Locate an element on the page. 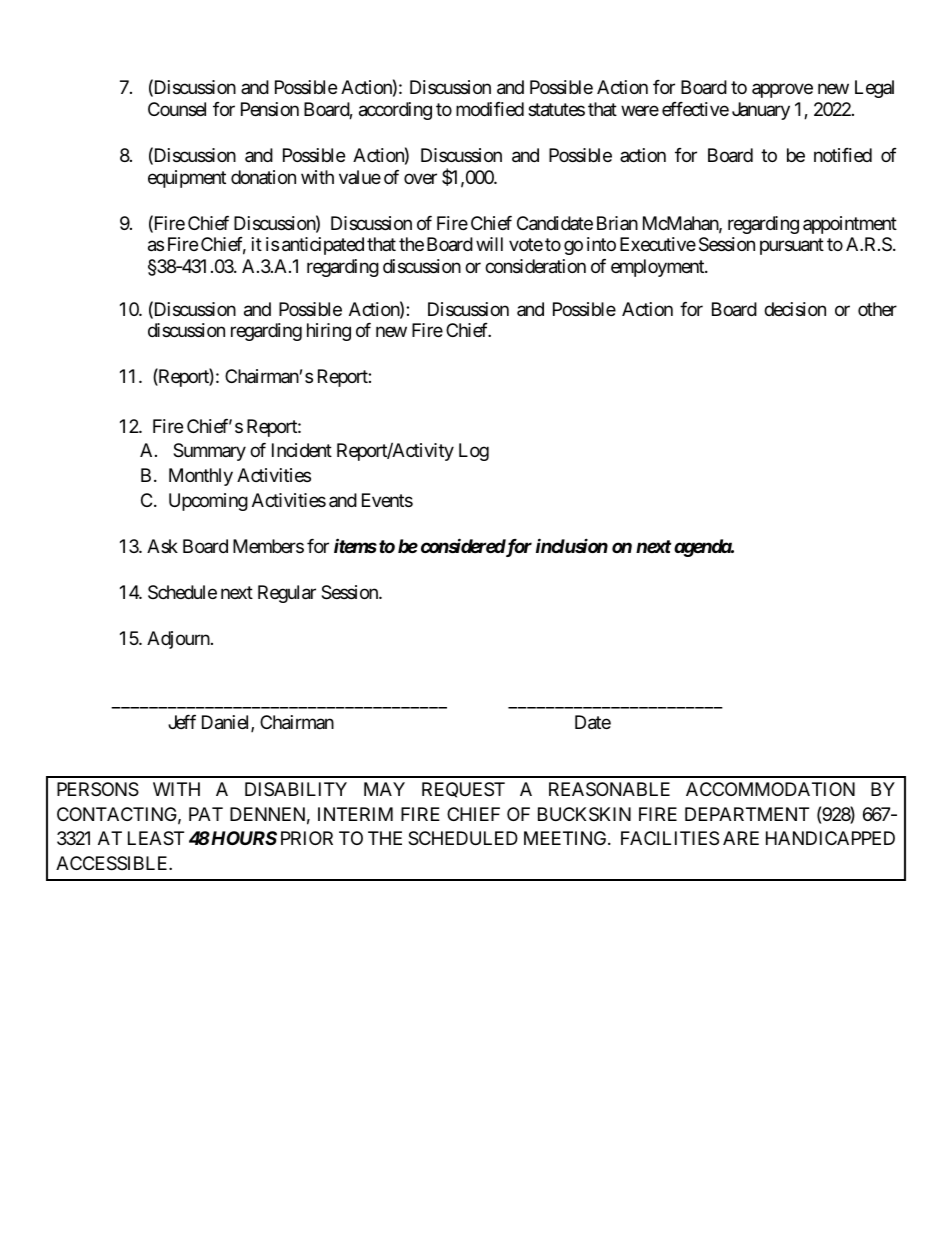 This image has height=1233, width=952. hiring is located at coordinates (329, 332).
